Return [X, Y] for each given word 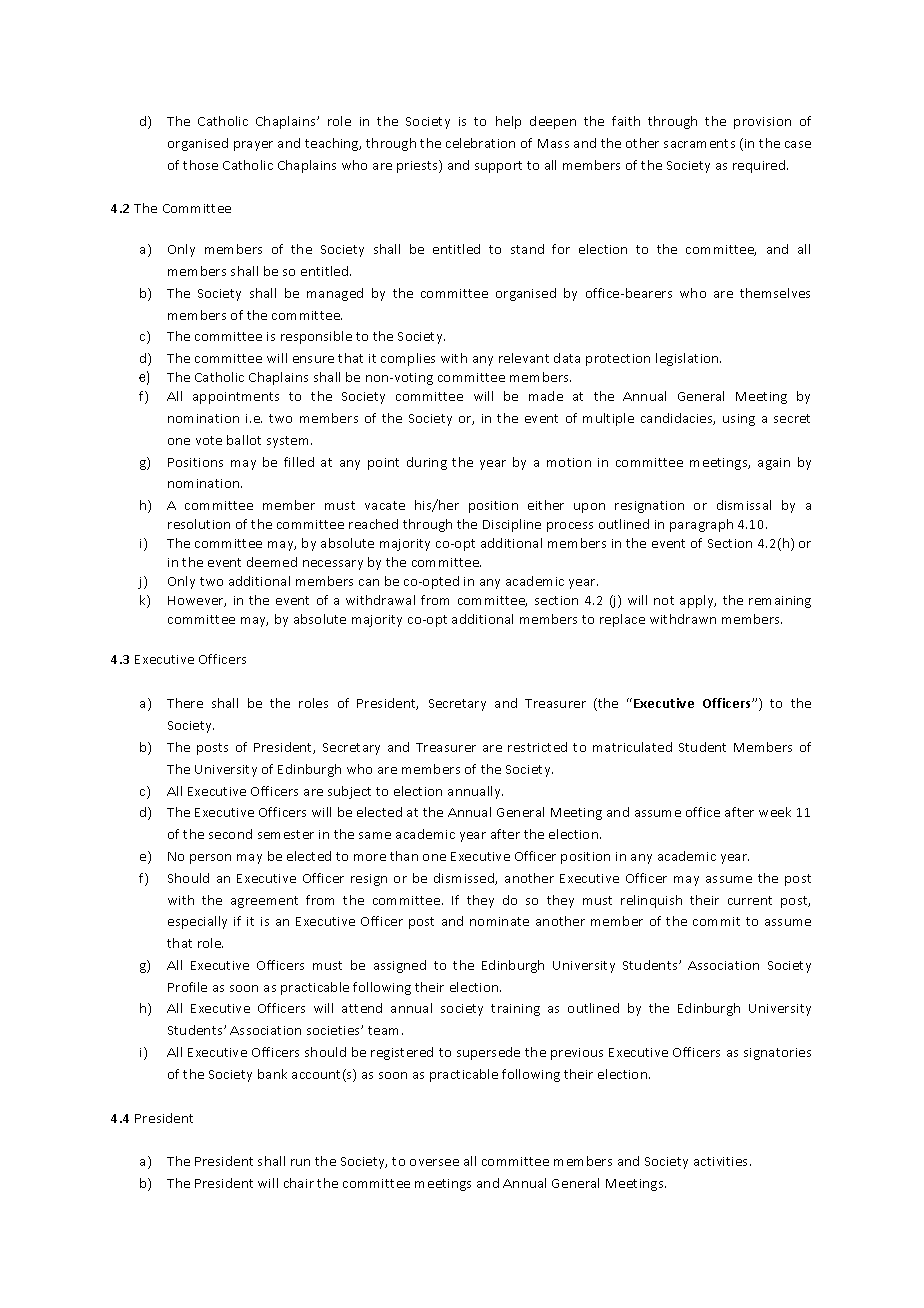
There [185, 703]
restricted [537, 747]
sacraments [699, 143]
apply [698, 601]
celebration [480, 143]
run [300, 1162]
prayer [253, 146]
